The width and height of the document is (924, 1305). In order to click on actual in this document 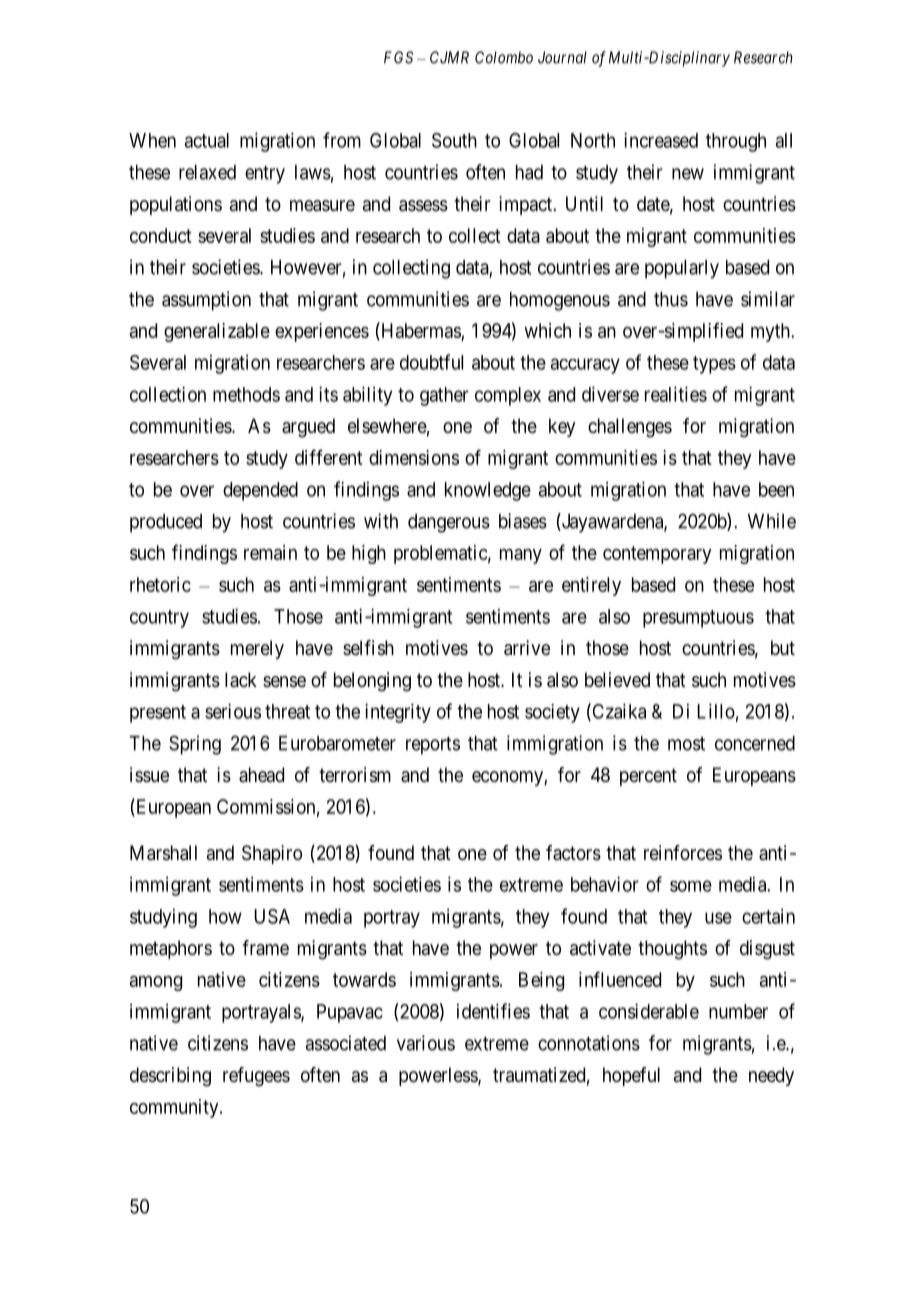, I will do `click(207, 140)`.
